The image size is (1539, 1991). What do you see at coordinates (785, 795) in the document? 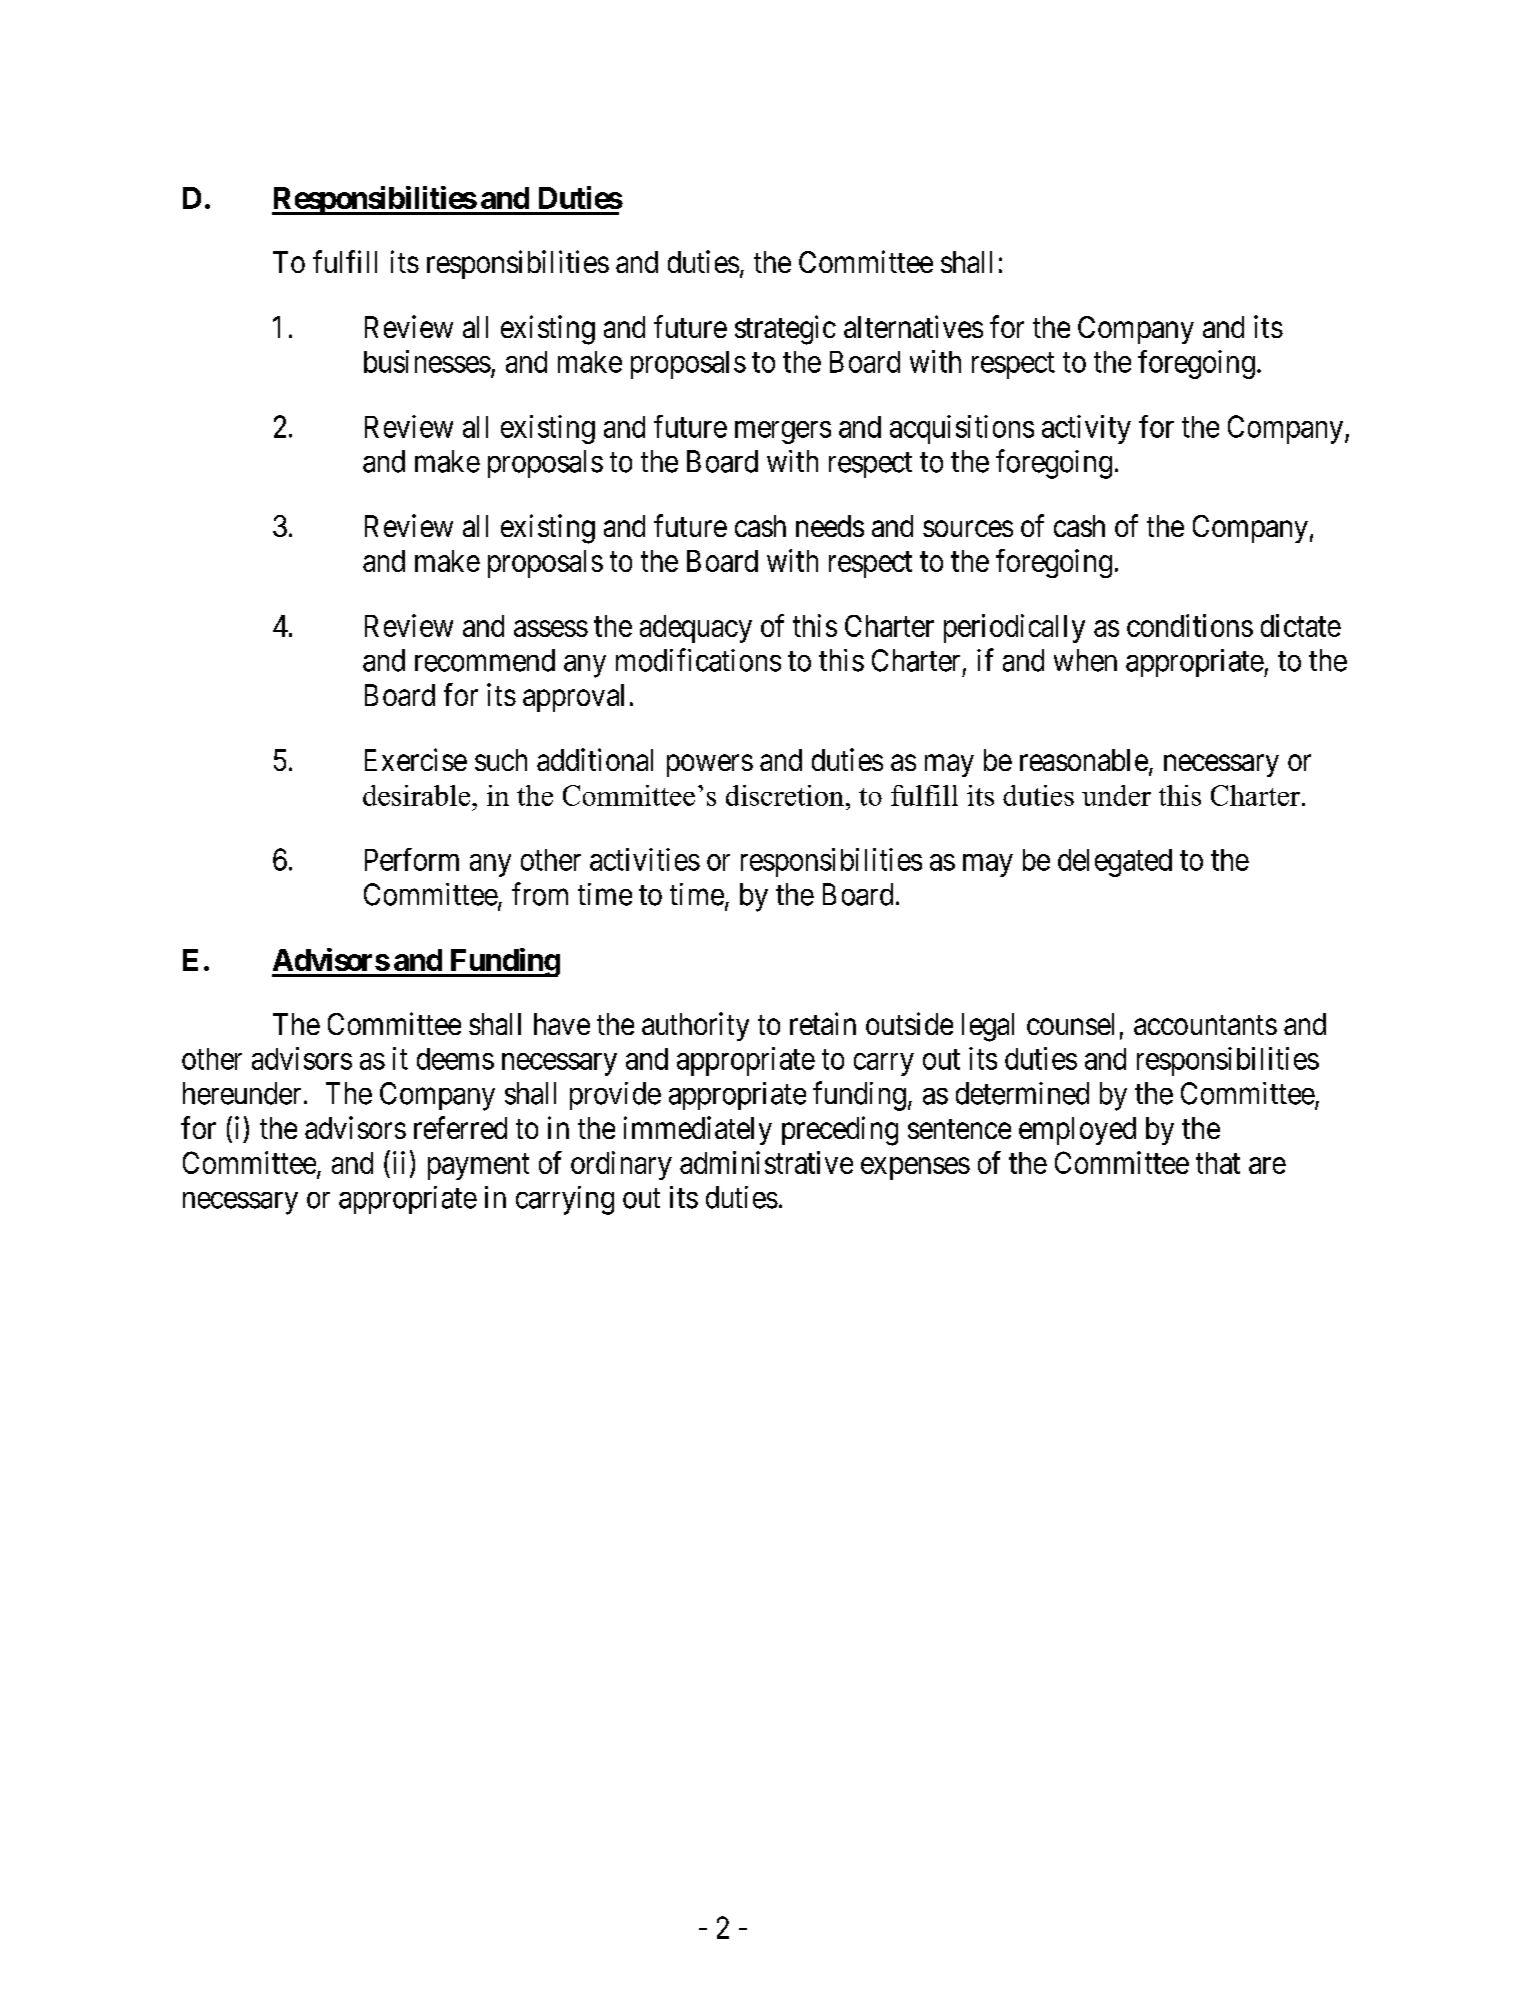
I see `discretion` at bounding box center [785, 795].
